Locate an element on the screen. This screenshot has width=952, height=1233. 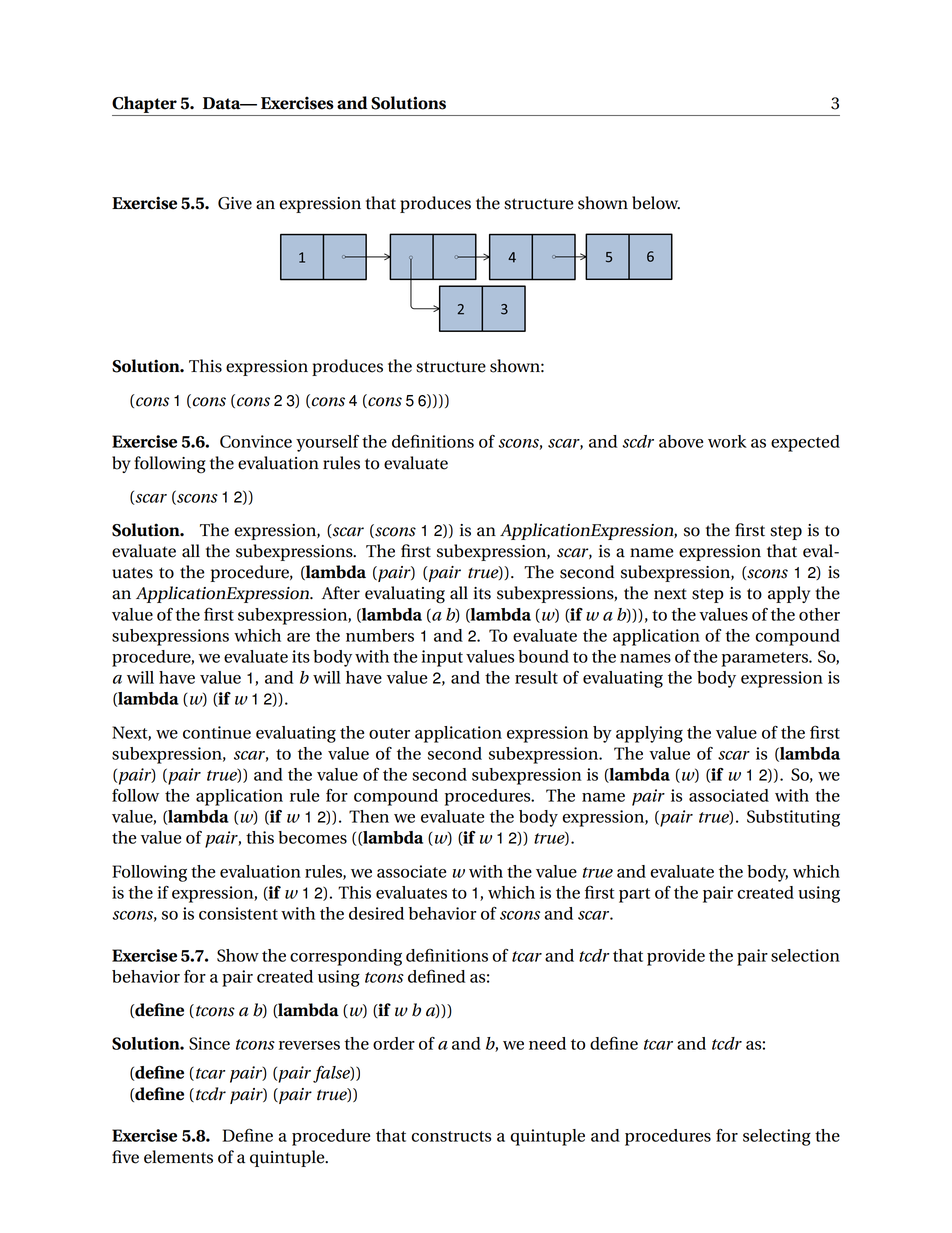
above is located at coordinates (681, 441).
